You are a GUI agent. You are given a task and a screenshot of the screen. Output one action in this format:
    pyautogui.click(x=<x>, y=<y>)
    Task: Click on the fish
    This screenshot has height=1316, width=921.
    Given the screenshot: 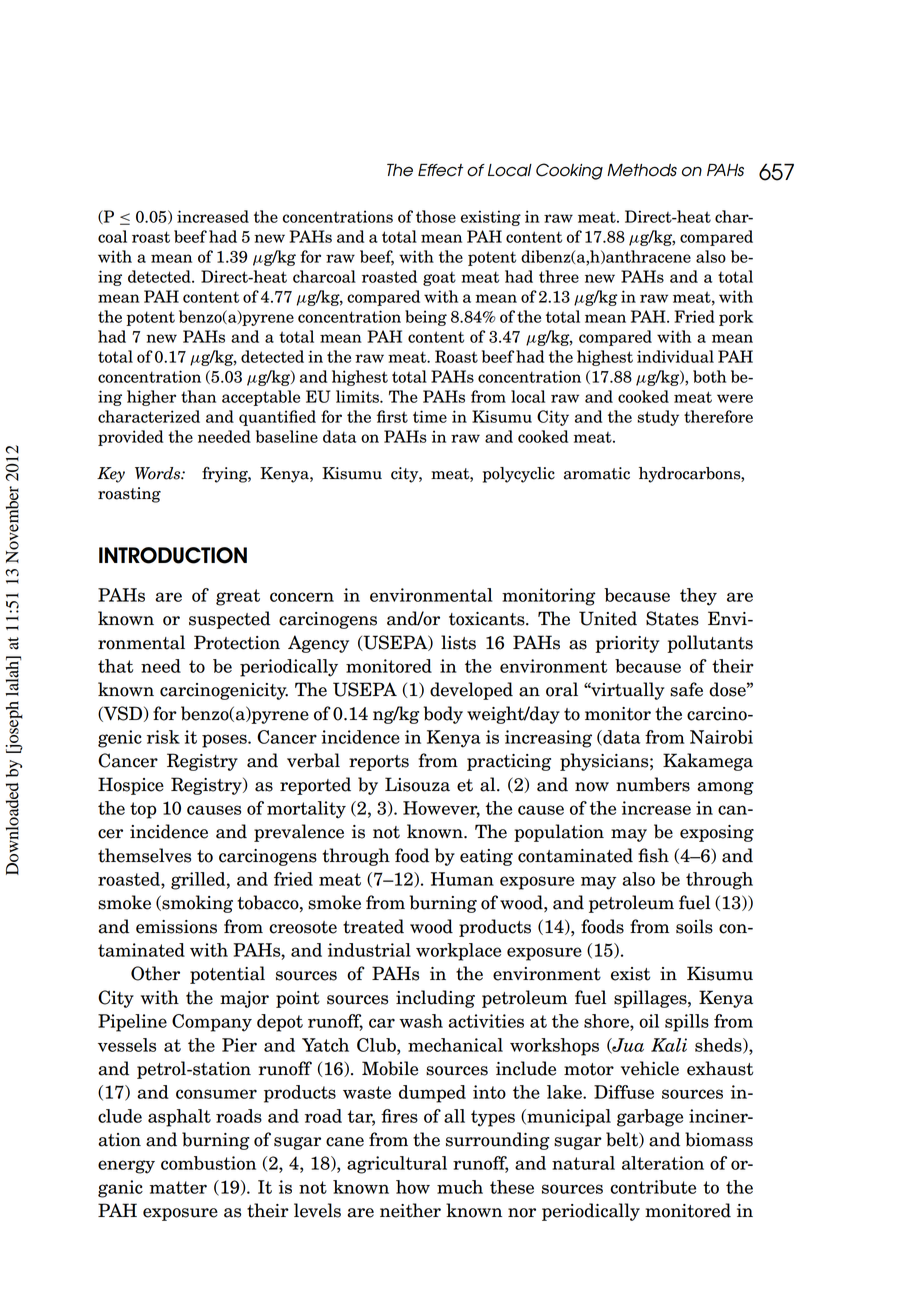 What is the action you would take?
    pyautogui.click(x=653, y=855)
